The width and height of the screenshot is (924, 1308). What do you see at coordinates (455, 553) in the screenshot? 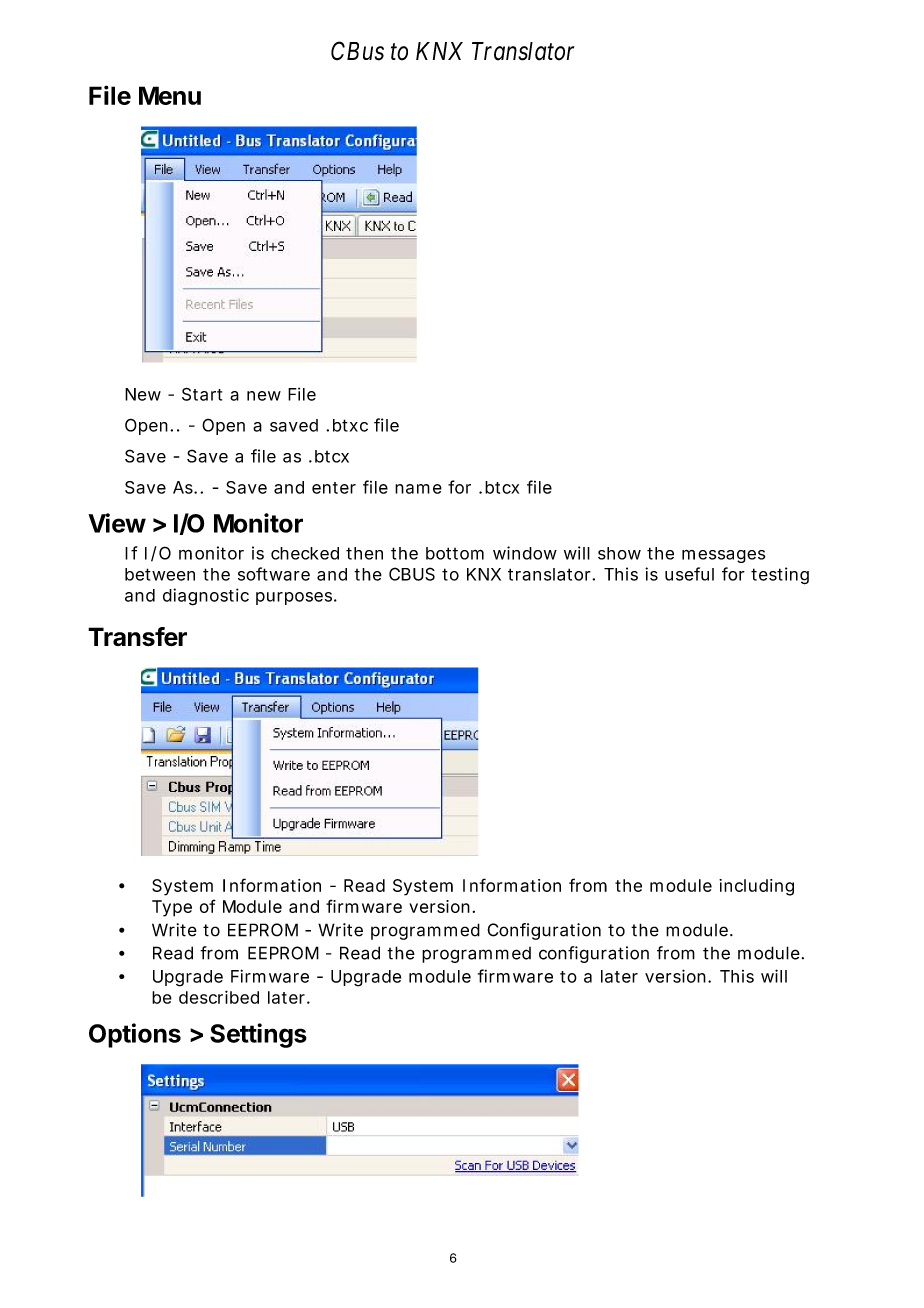
I see `bottom` at bounding box center [455, 553].
